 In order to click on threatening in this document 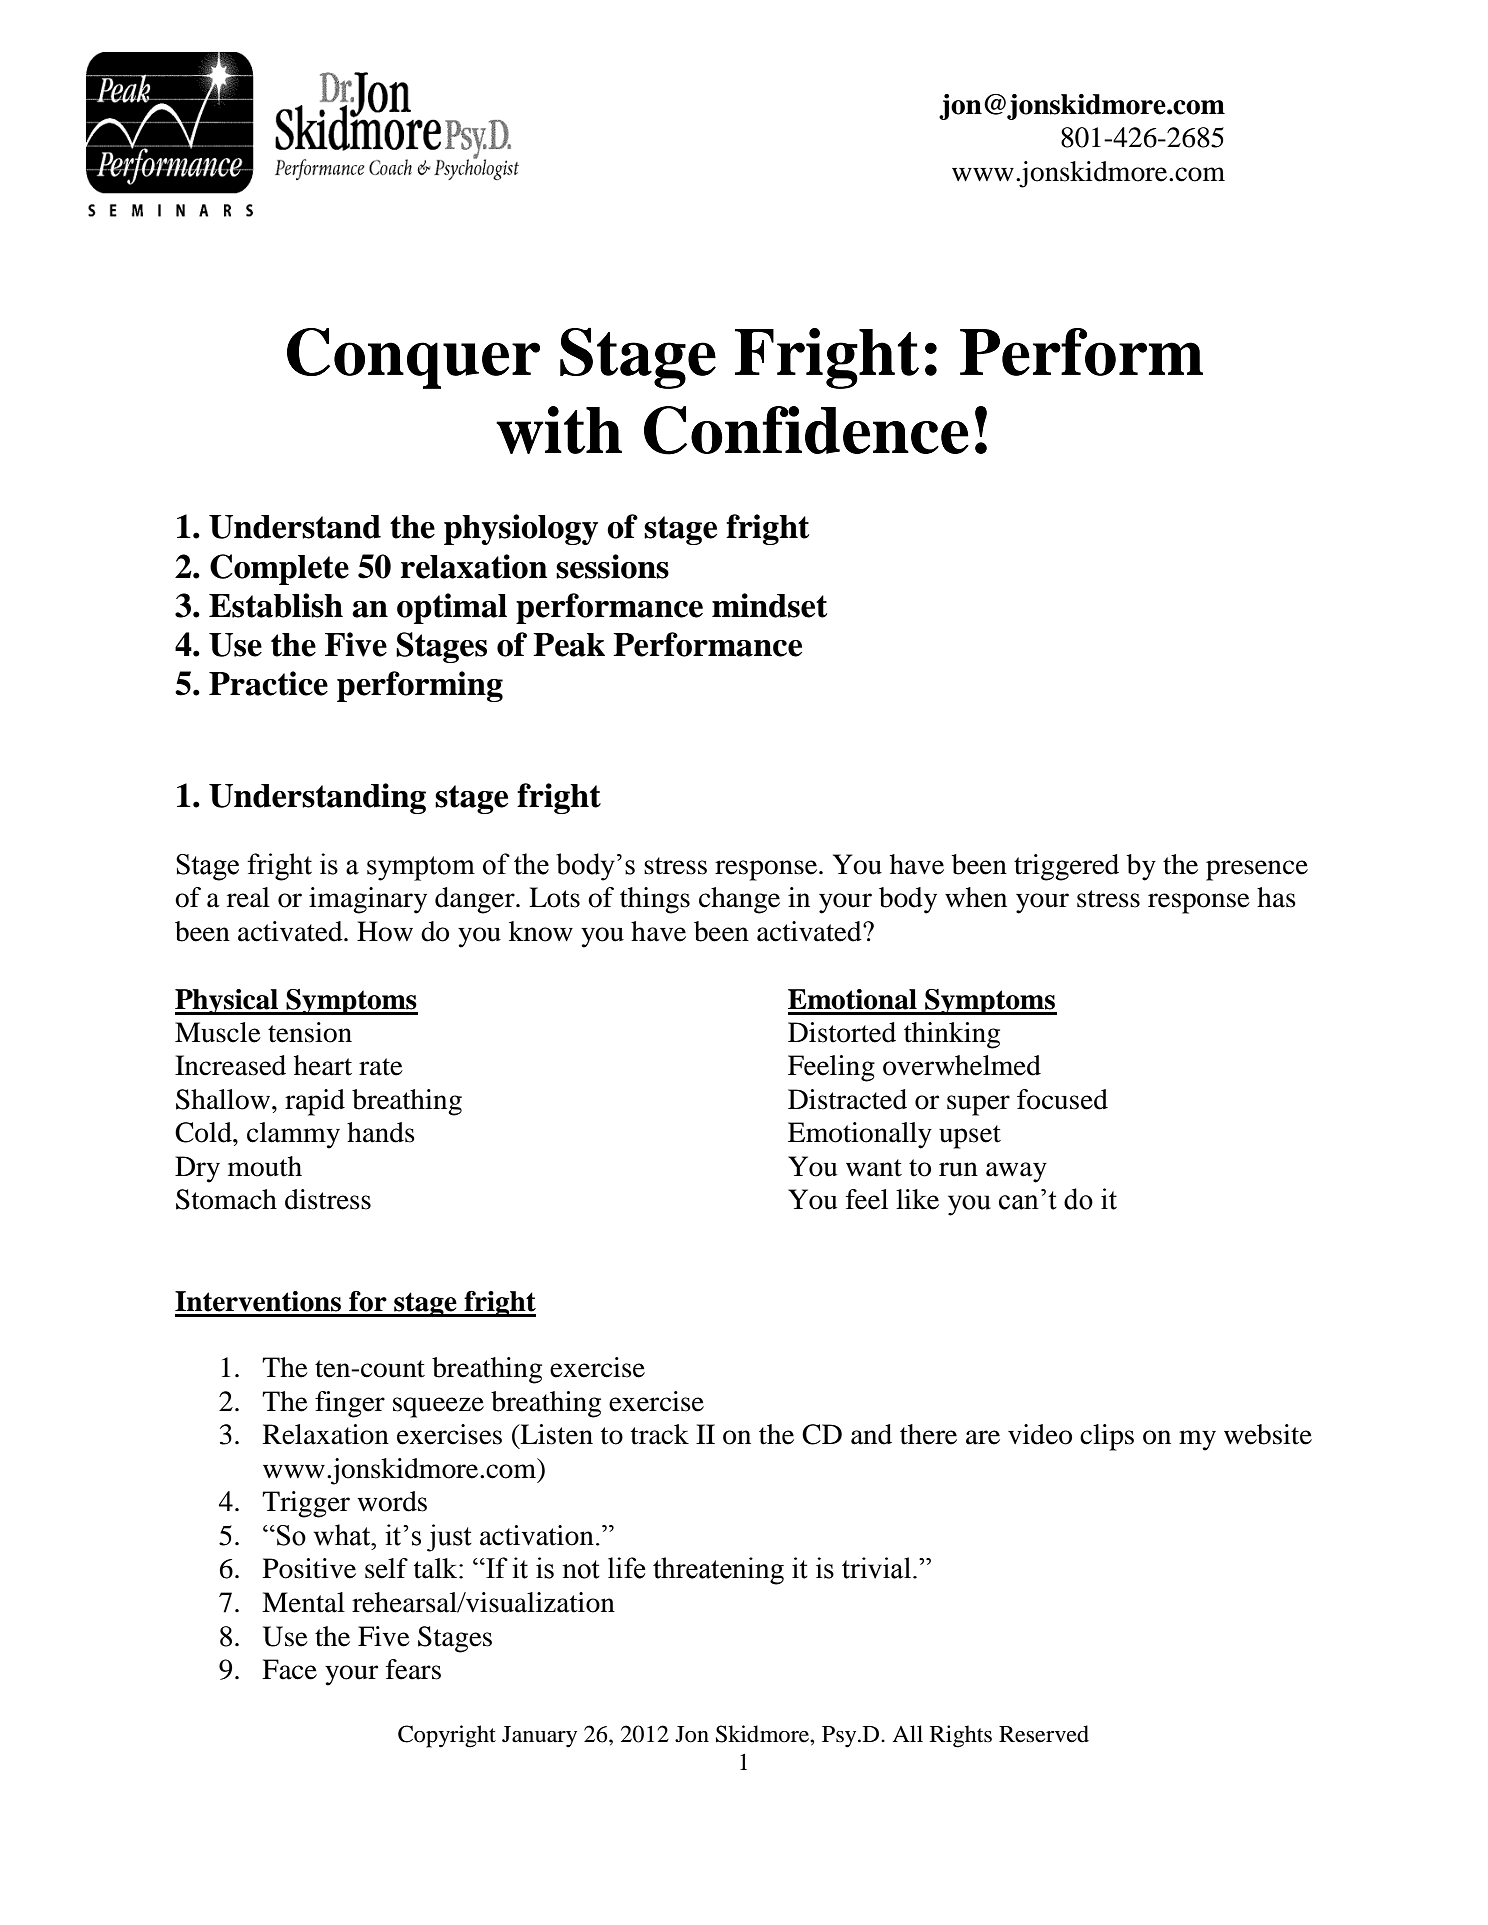, I will do `click(718, 1571)`.
